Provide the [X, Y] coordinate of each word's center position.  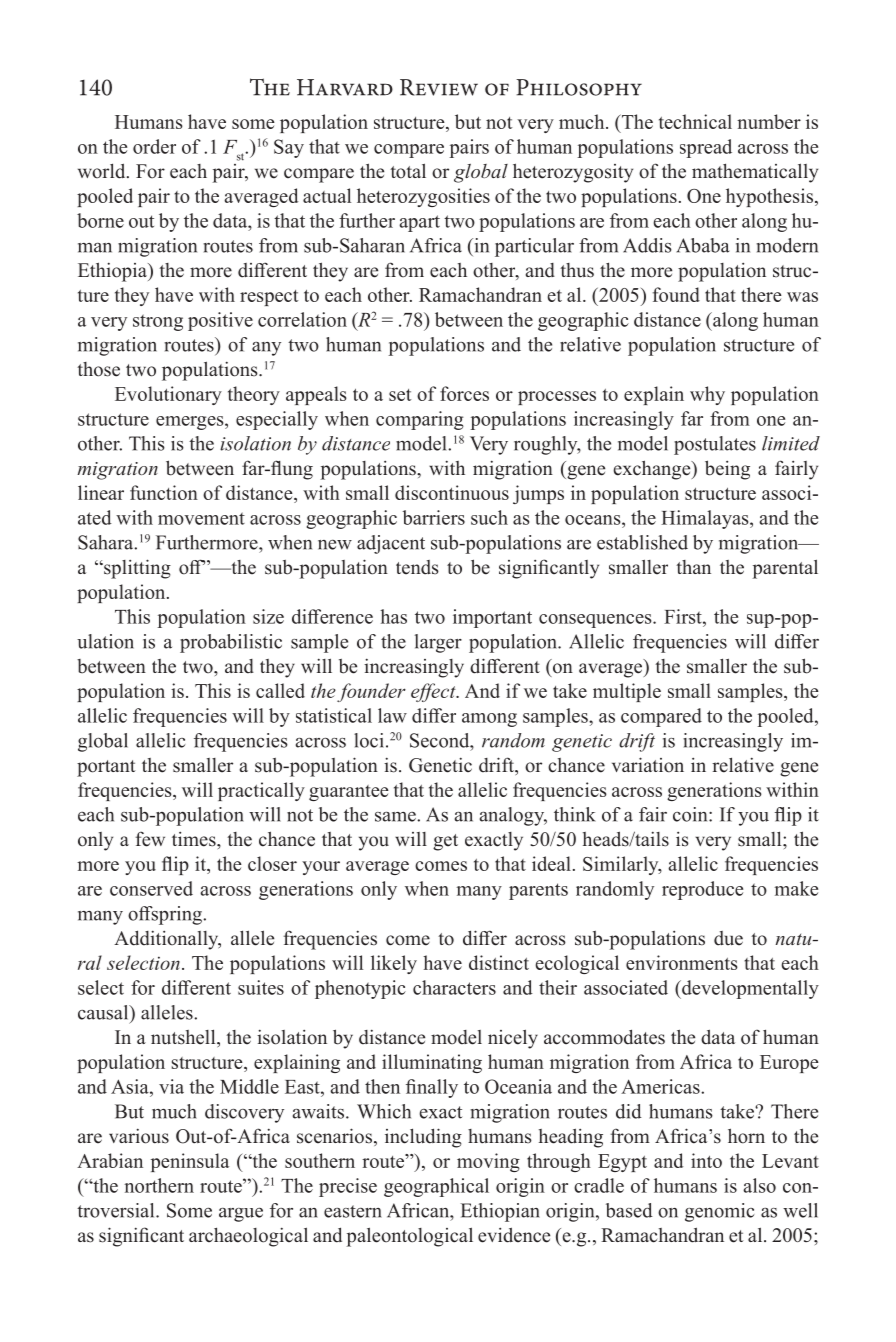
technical [695, 121]
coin [691, 814]
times [195, 839]
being [727, 470]
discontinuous [452, 492]
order [154, 146]
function [164, 492]
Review [439, 87]
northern [159, 1185]
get [445, 842]
